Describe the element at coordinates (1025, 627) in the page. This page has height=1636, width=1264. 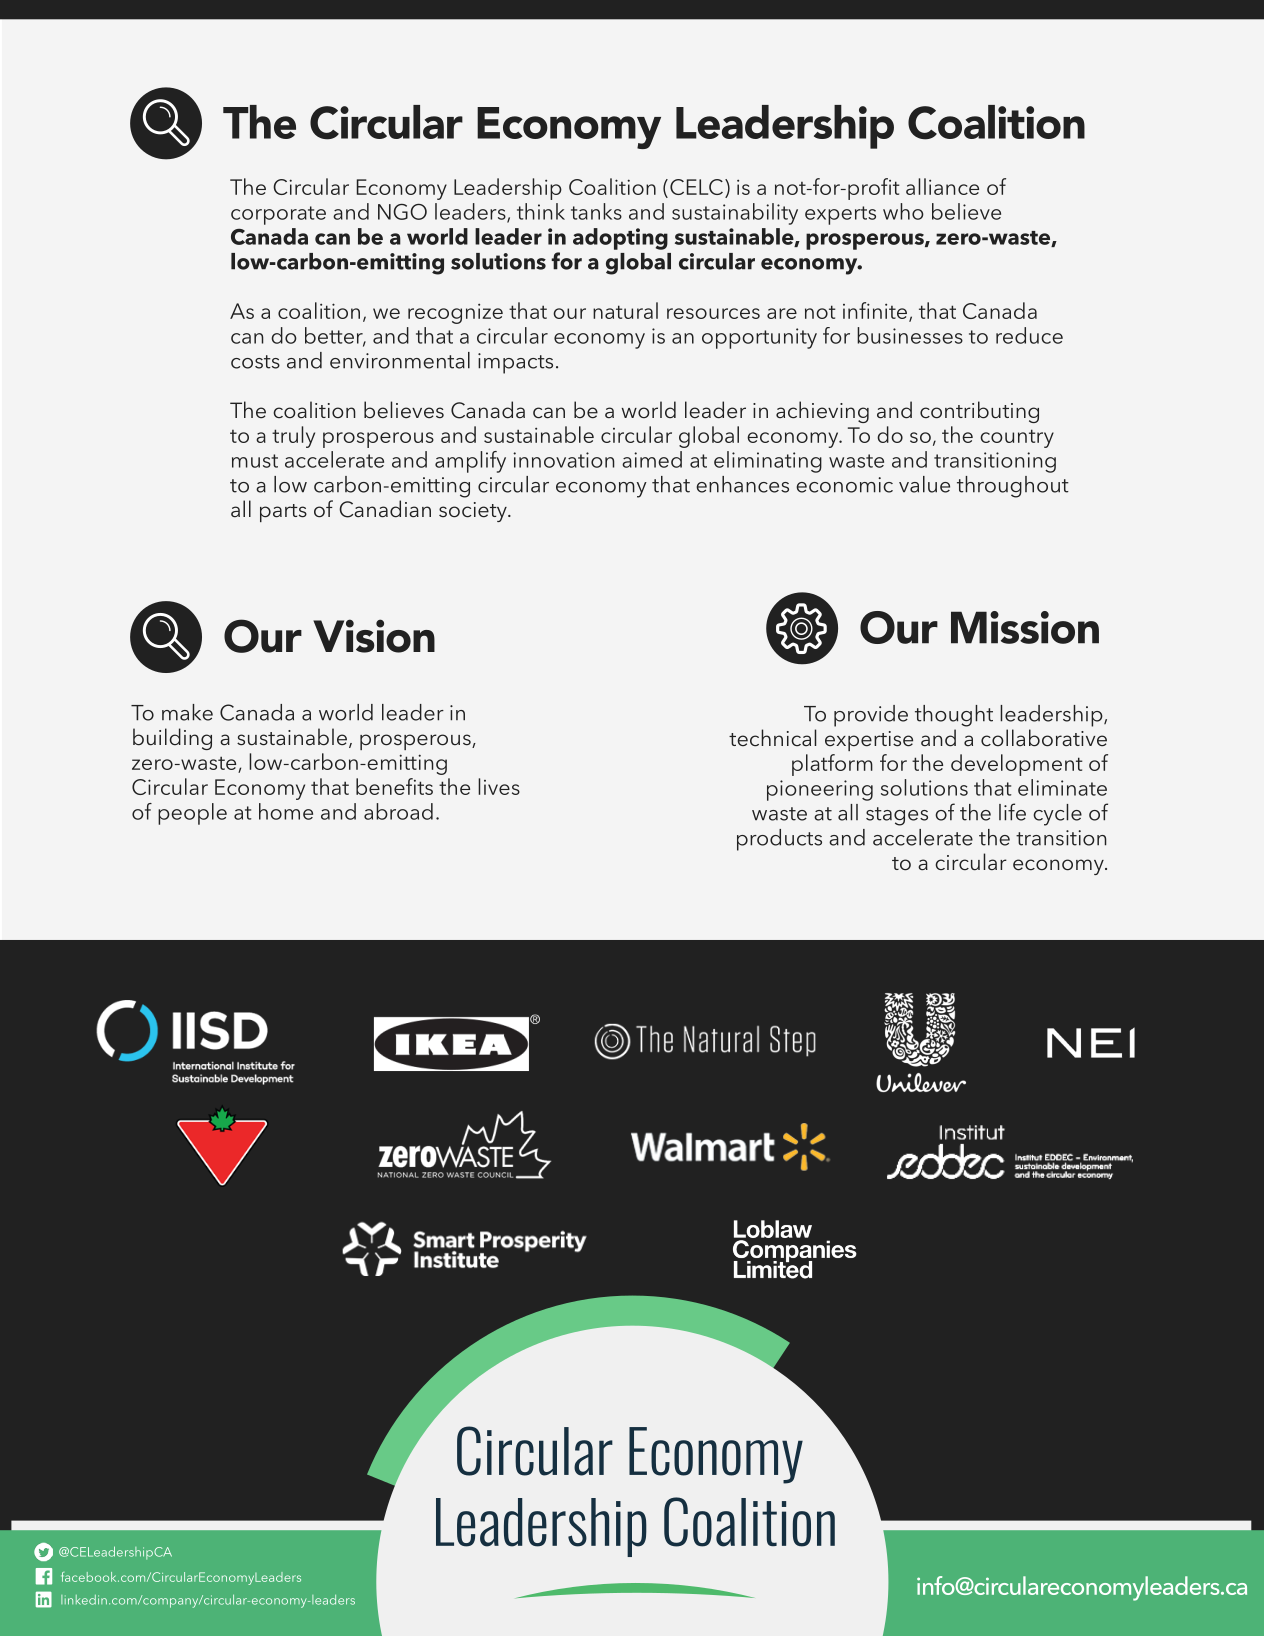
I see `Mission` at that location.
